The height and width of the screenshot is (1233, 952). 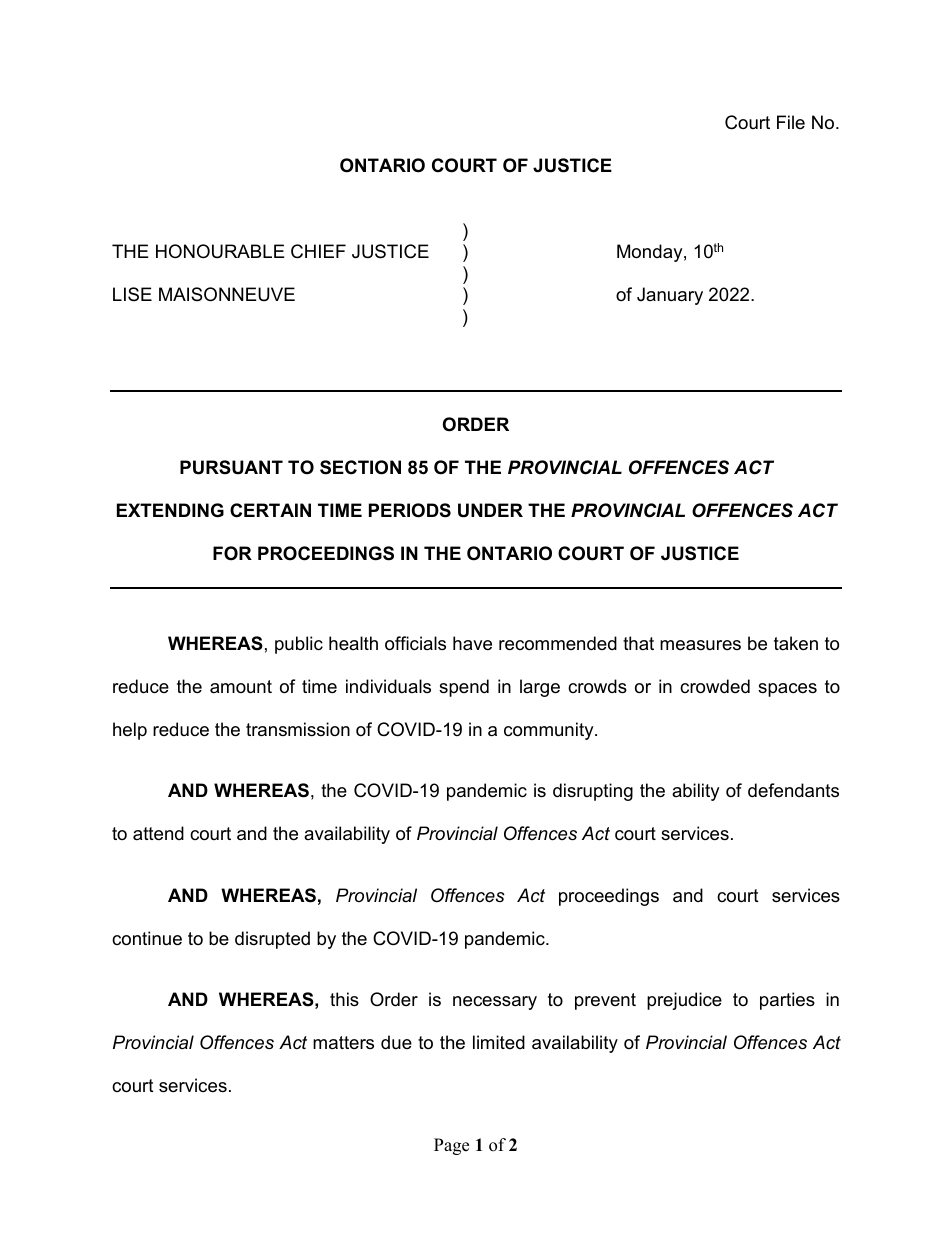 What do you see at coordinates (490, 510) in the screenshot?
I see `UNDER` at bounding box center [490, 510].
